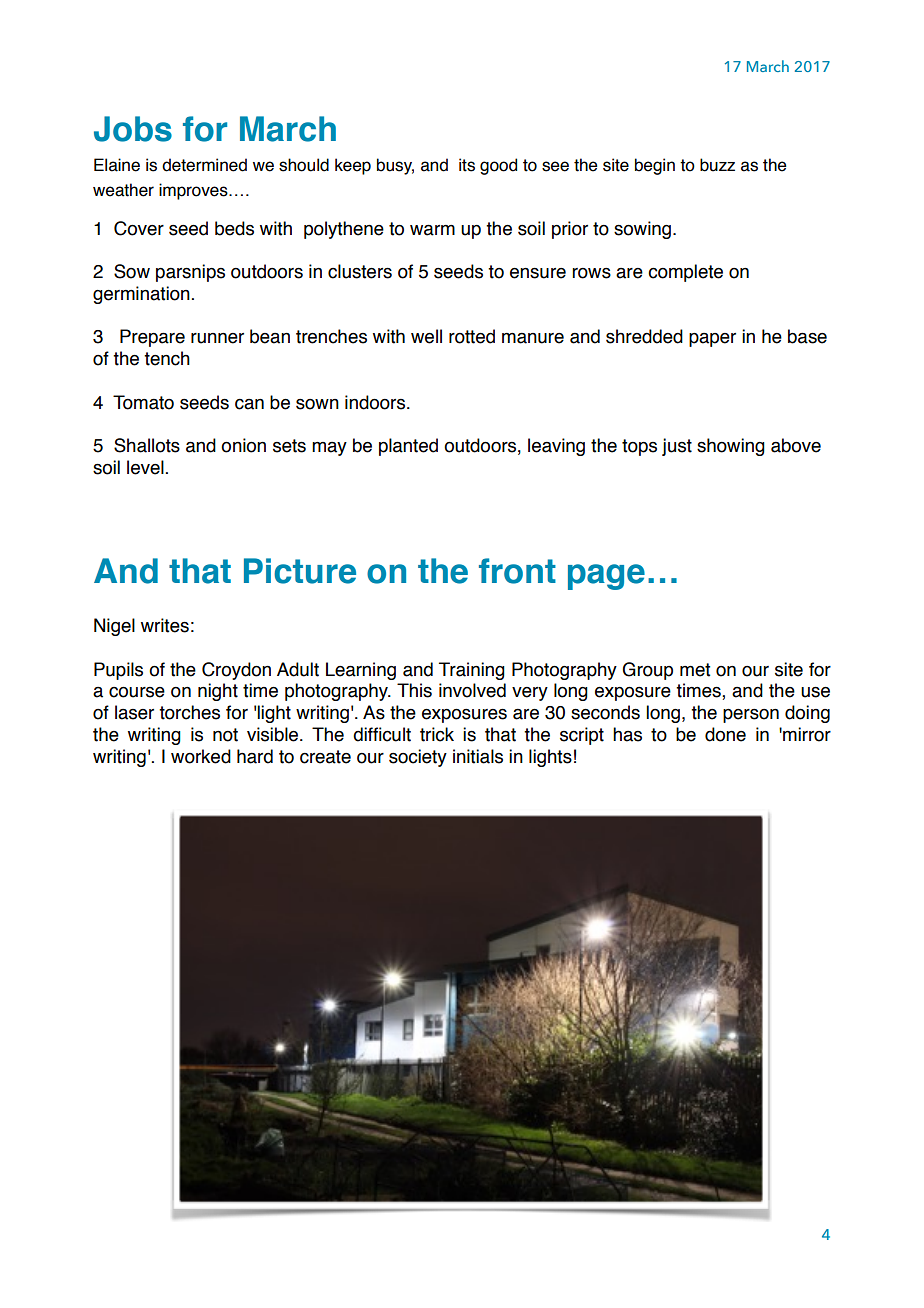 The width and height of the screenshot is (924, 1308). I want to click on determined, so click(204, 165).
